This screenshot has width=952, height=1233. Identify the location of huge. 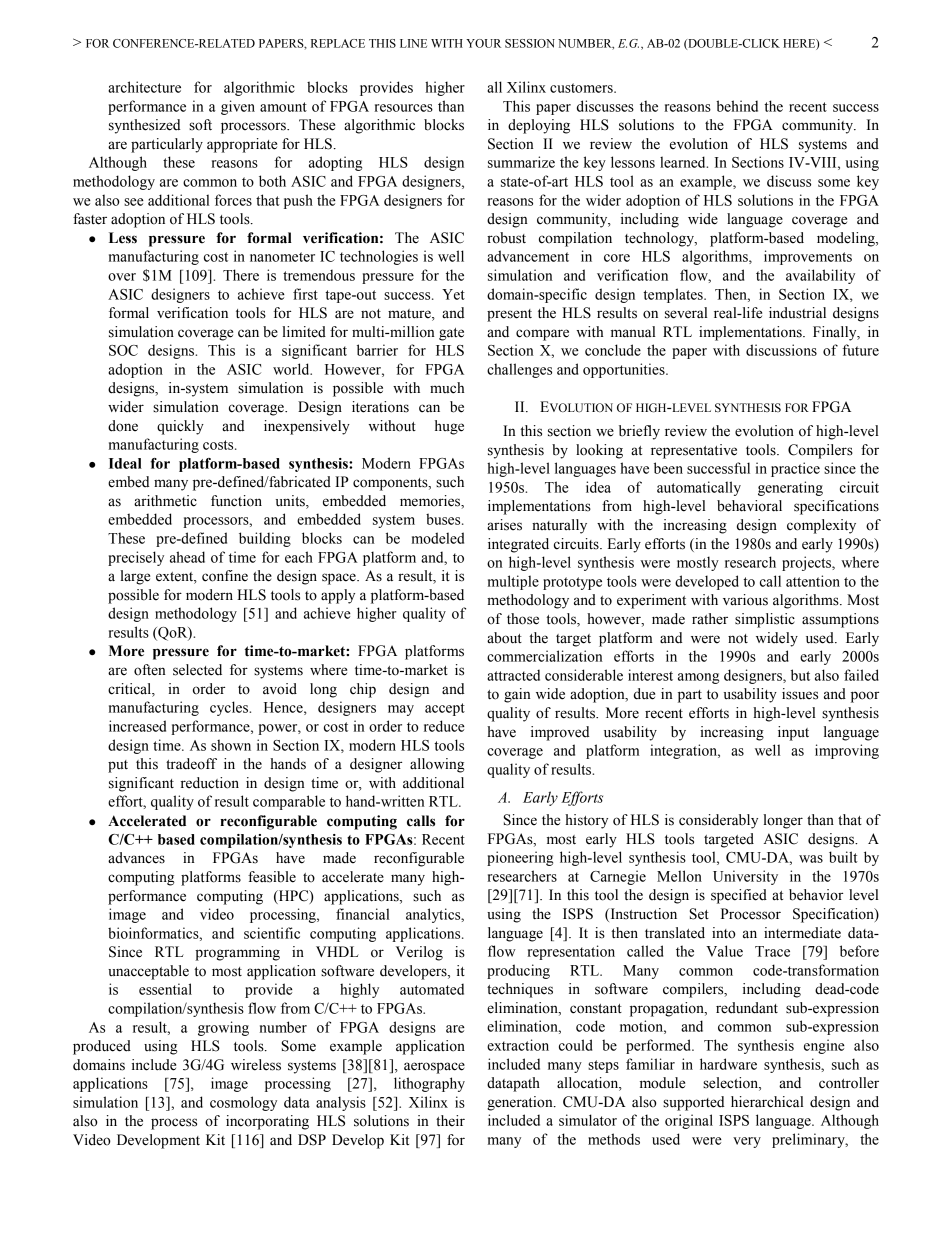
(449, 427).
